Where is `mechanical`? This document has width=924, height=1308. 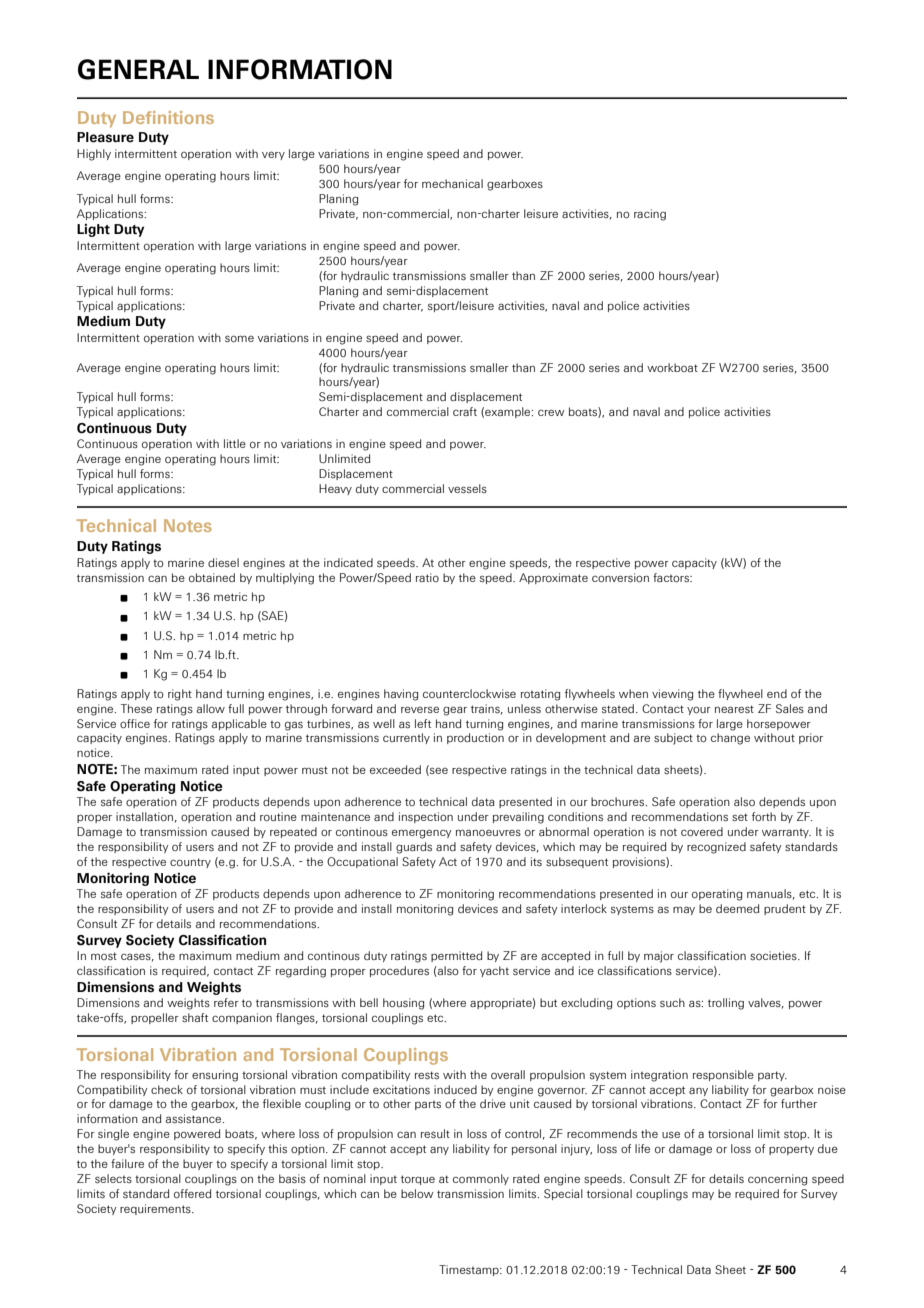
mechanical is located at coordinates (452, 183).
